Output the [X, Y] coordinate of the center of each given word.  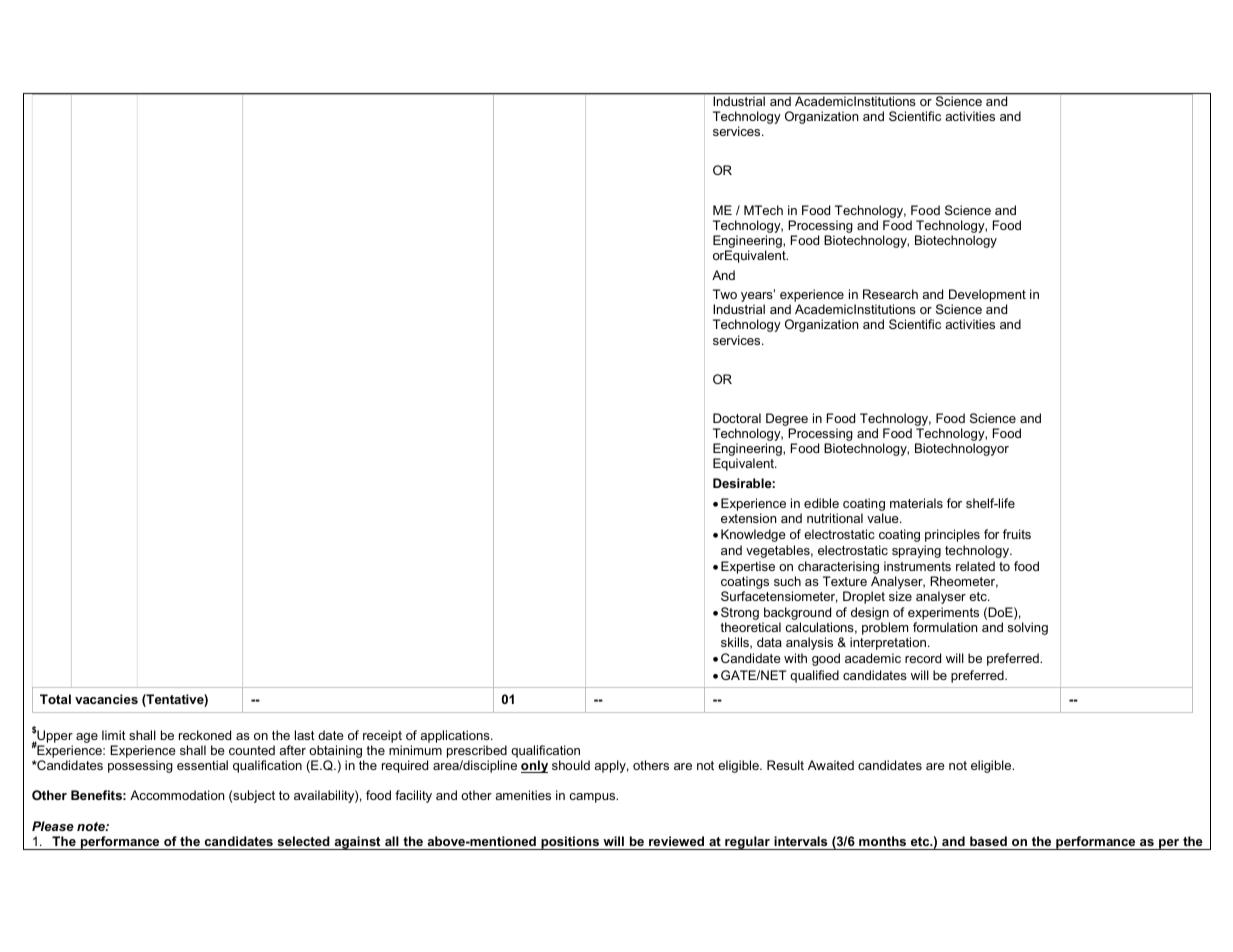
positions [570, 843]
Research [890, 294]
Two [725, 294]
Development [987, 297]
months [882, 841]
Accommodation [177, 795]
